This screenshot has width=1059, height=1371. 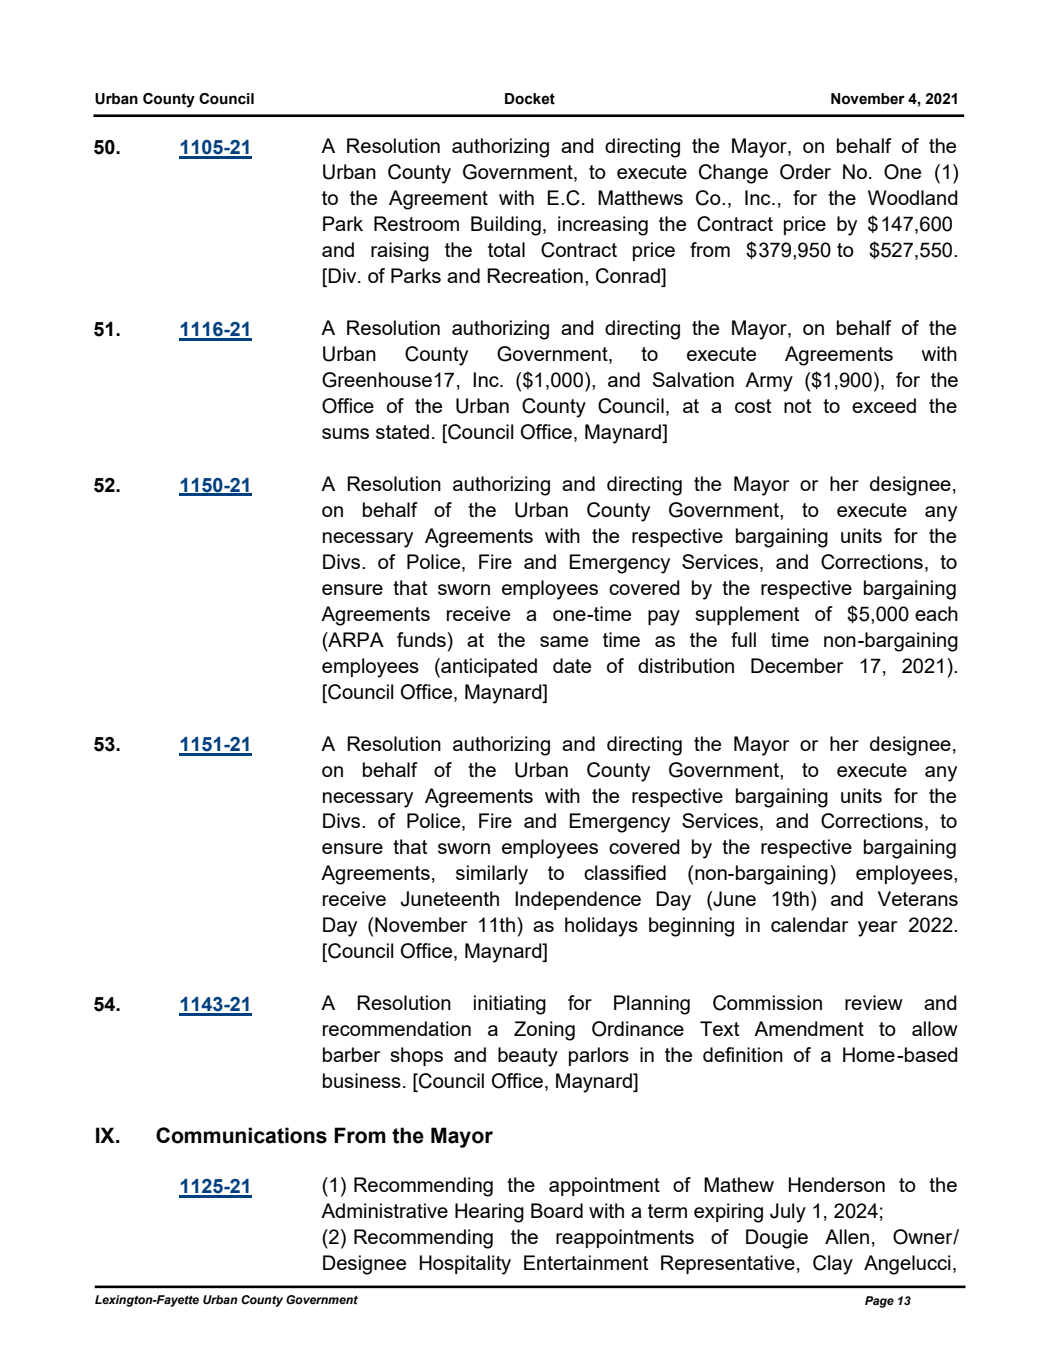 What do you see at coordinates (351, 1054) in the screenshot?
I see `barber` at bounding box center [351, 1054].
